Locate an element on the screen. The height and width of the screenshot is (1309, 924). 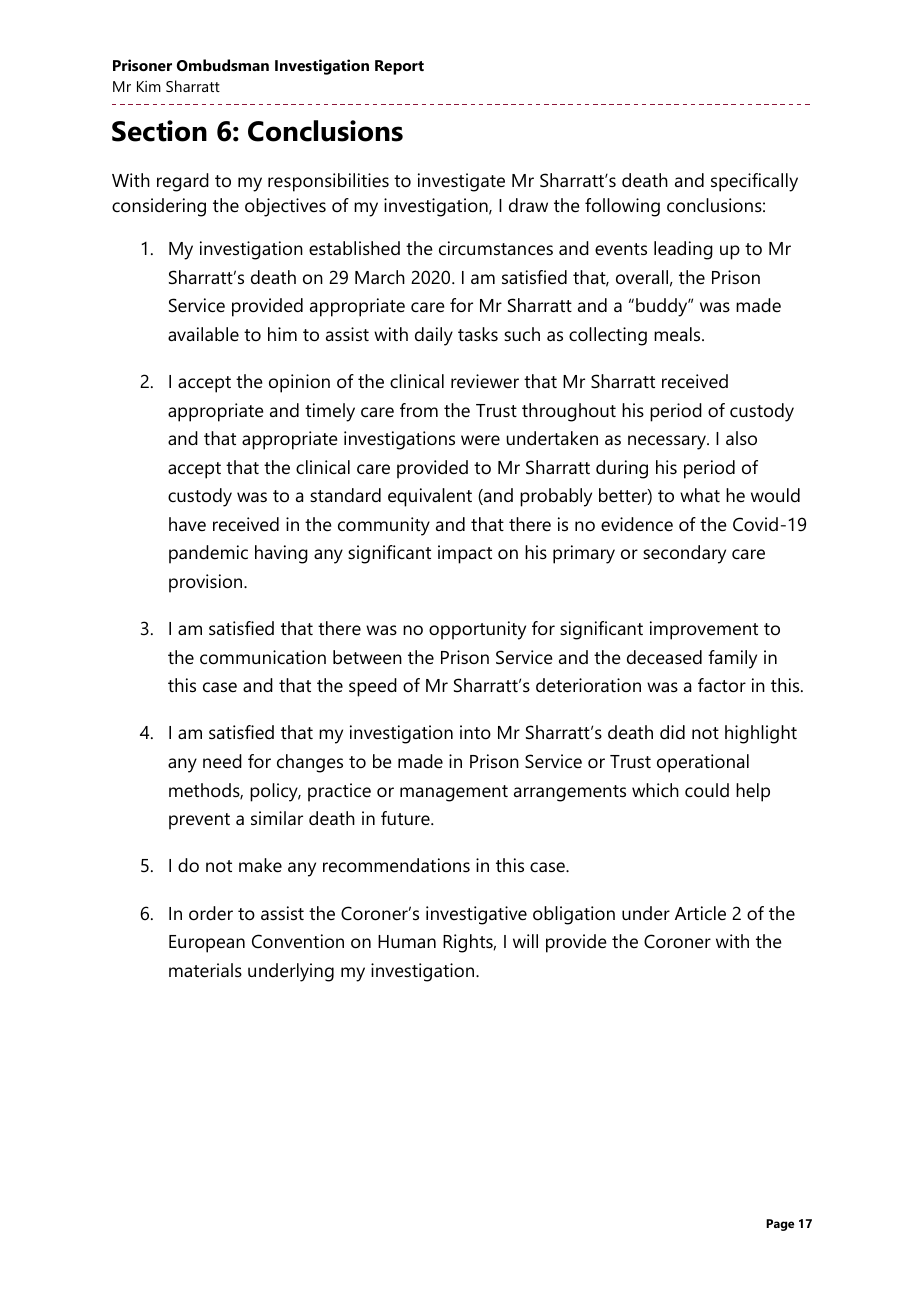
specifically is located at coordinates (754, 182).
